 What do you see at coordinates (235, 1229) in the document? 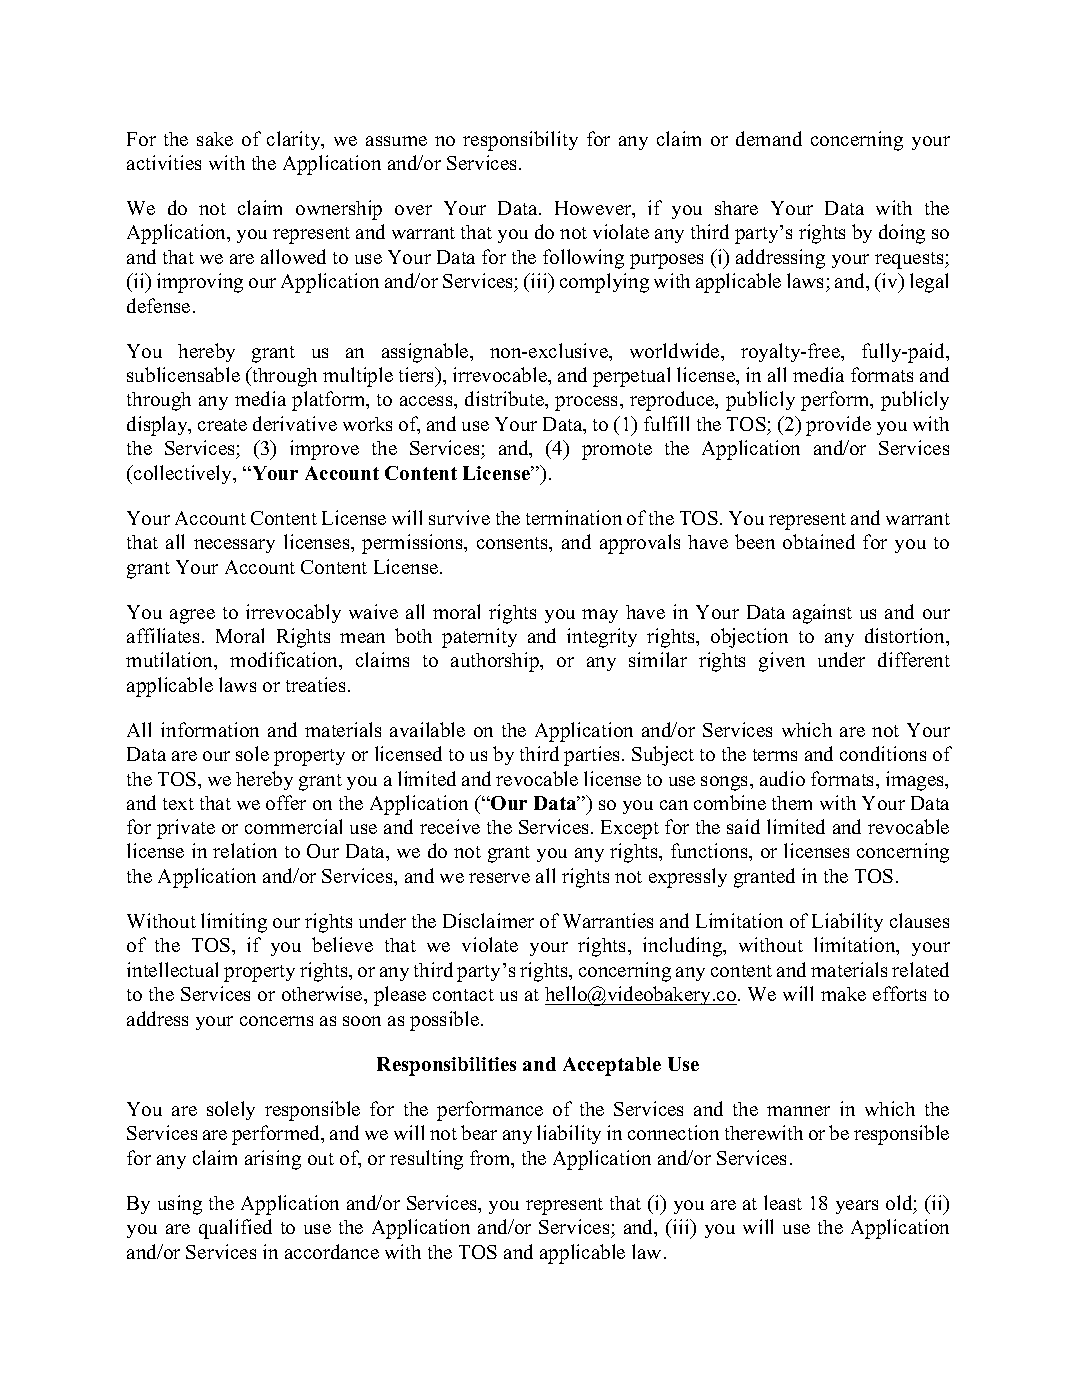
I see `qualified` at bounding box center [235, 1229].
